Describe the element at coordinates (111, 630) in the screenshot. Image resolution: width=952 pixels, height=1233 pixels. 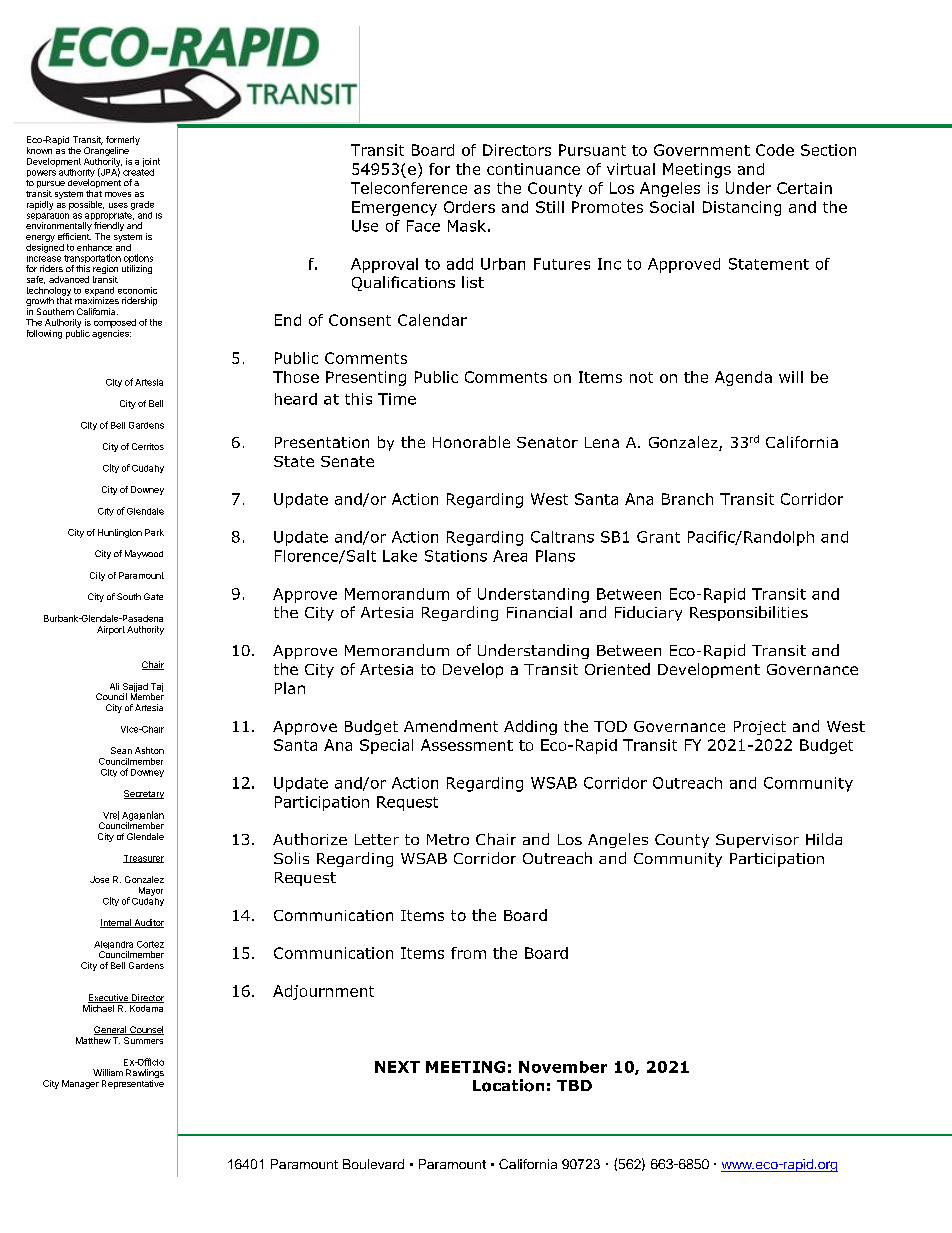
I see `Airport` at that location.
